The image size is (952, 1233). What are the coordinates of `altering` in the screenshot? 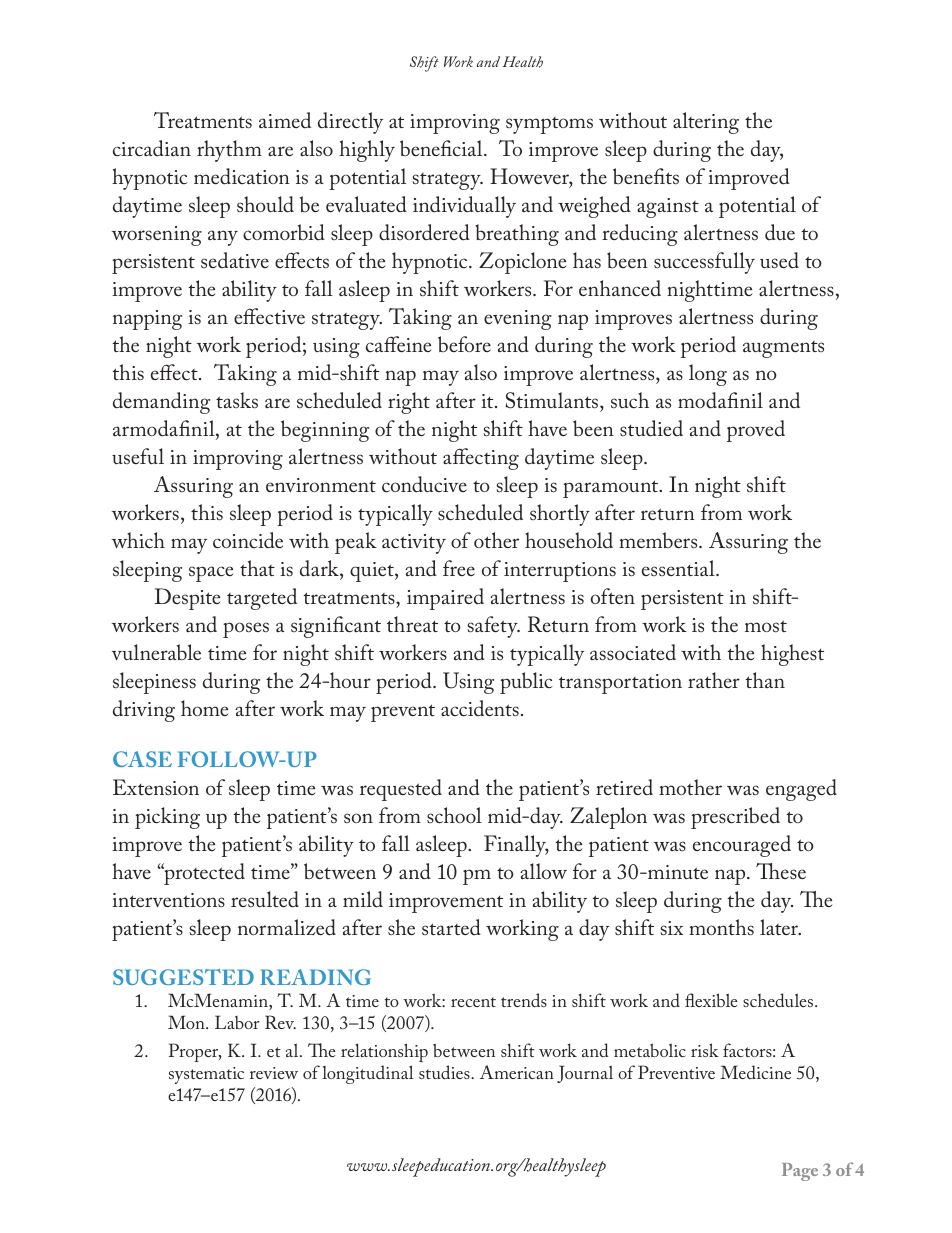 It's located at (706, 123).
